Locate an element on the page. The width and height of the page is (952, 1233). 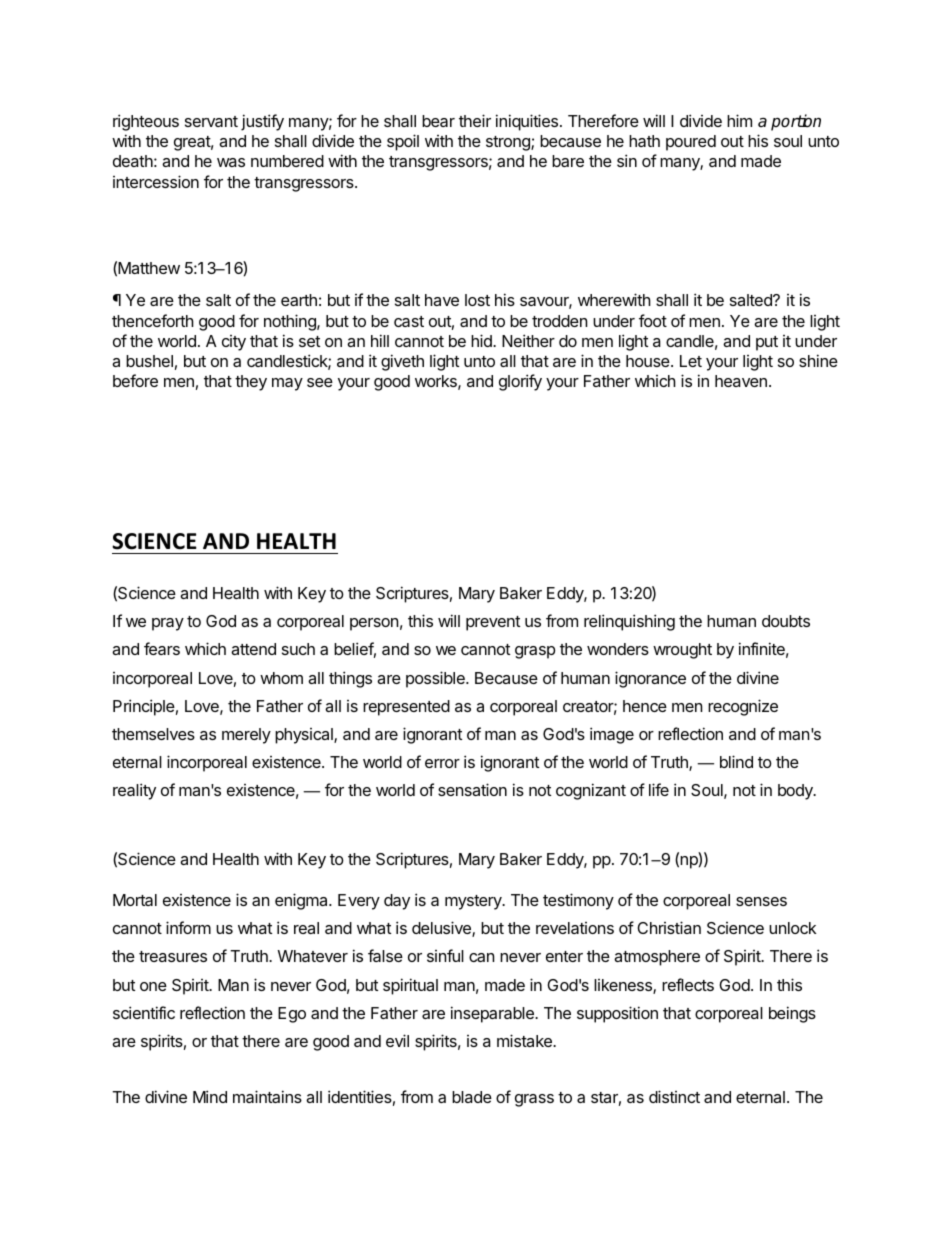
strong is located at coordinates (509, 143).
